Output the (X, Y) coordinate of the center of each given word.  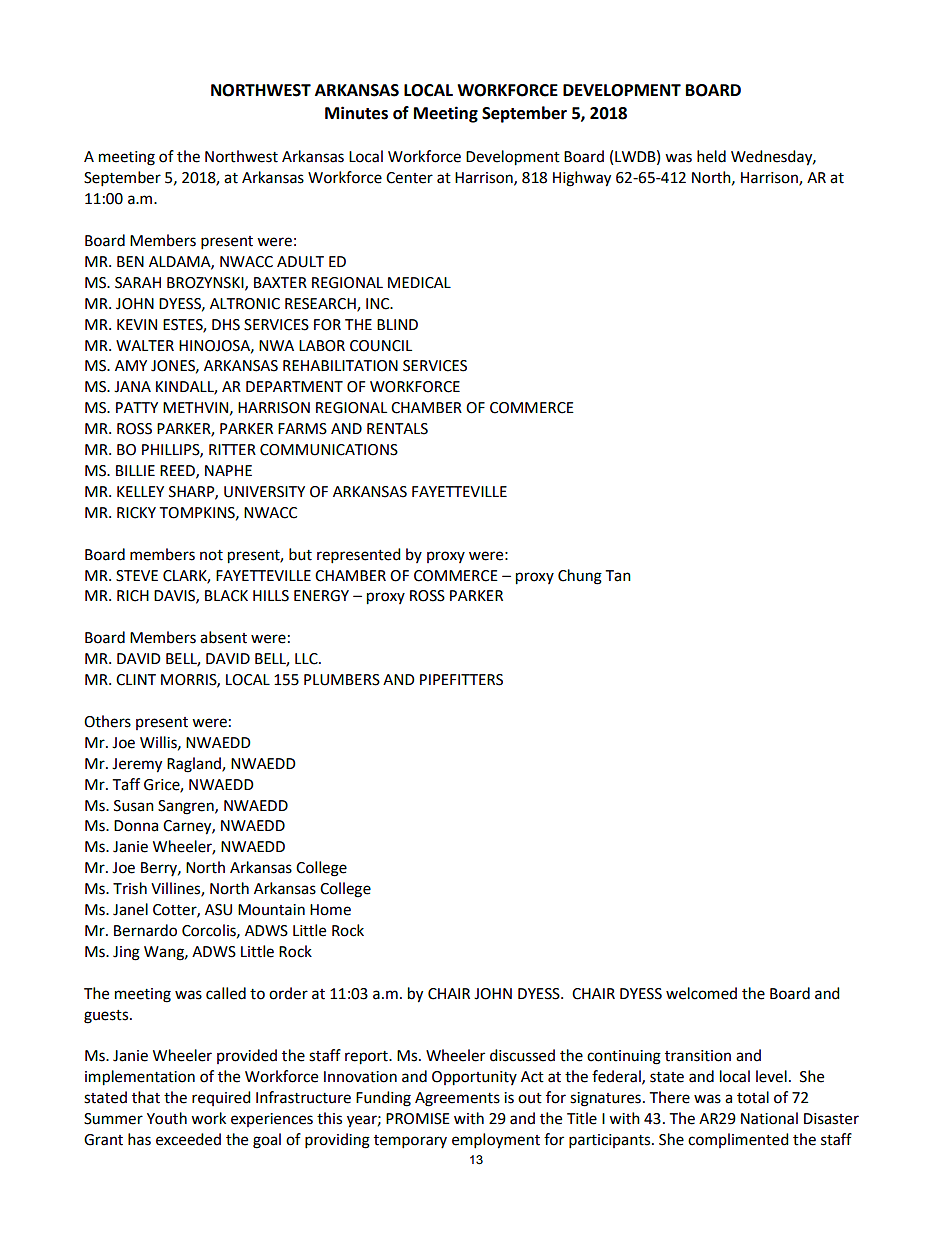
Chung (580, 577)
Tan (618, 576)
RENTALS (397, 429)
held (711, 156)
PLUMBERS (342, 680)
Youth (167, 1118)
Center (409, 178)
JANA (132, 387)
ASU (218, 910)
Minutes (356, 113)
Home (330, 910)
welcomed (701, 993)
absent (223, 637)
